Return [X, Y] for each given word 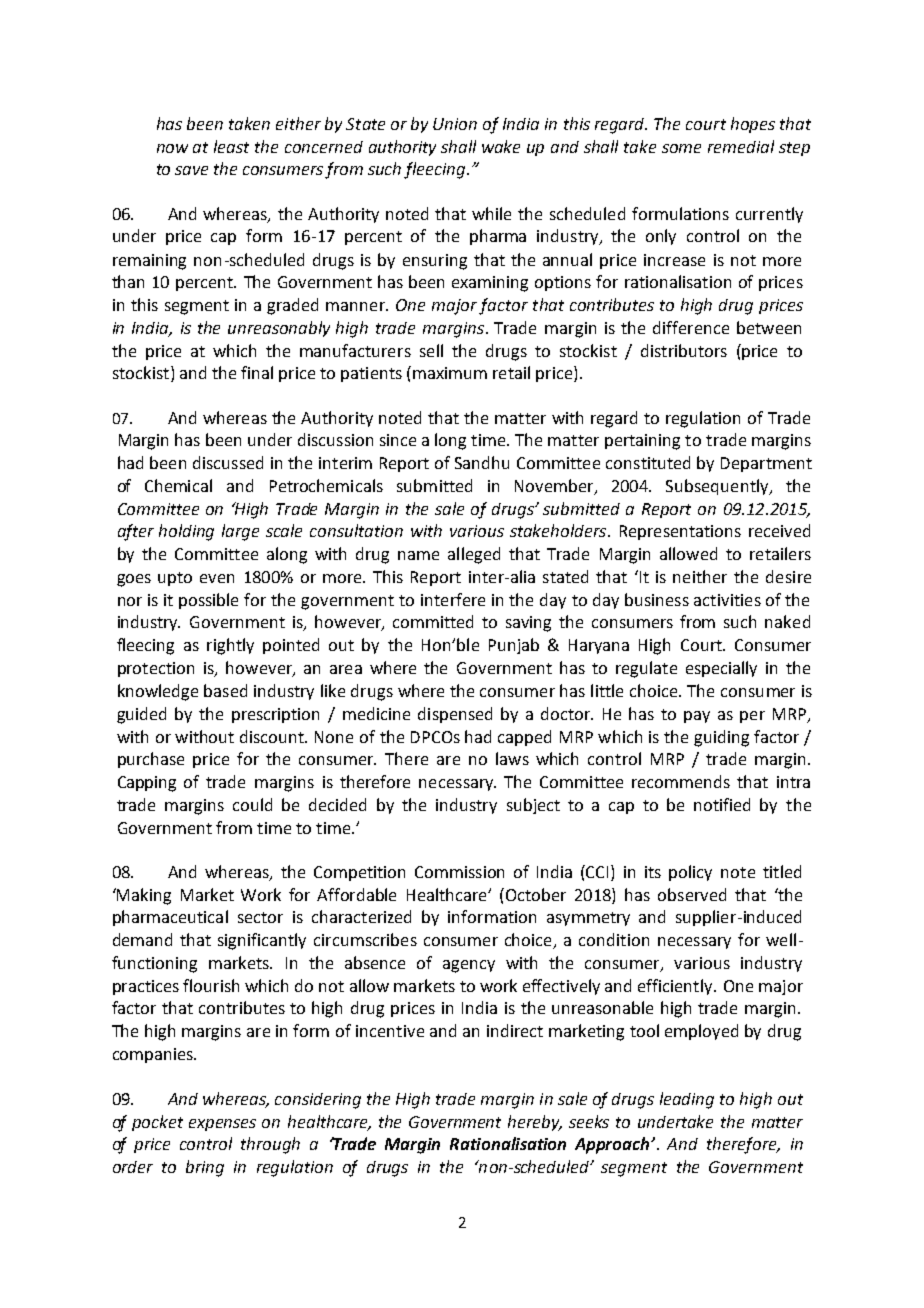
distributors [684, 350]
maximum [450, 373]
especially [721, 669]
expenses [222, 1125]
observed [692, 894]
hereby [535, 1123]
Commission [459, 872]
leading [687, 1100]
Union [455, 124]
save [191, 170]
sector [260, 917]
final [257, 372]
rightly [230, 646]
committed [433, 621]
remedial [741, 146]
